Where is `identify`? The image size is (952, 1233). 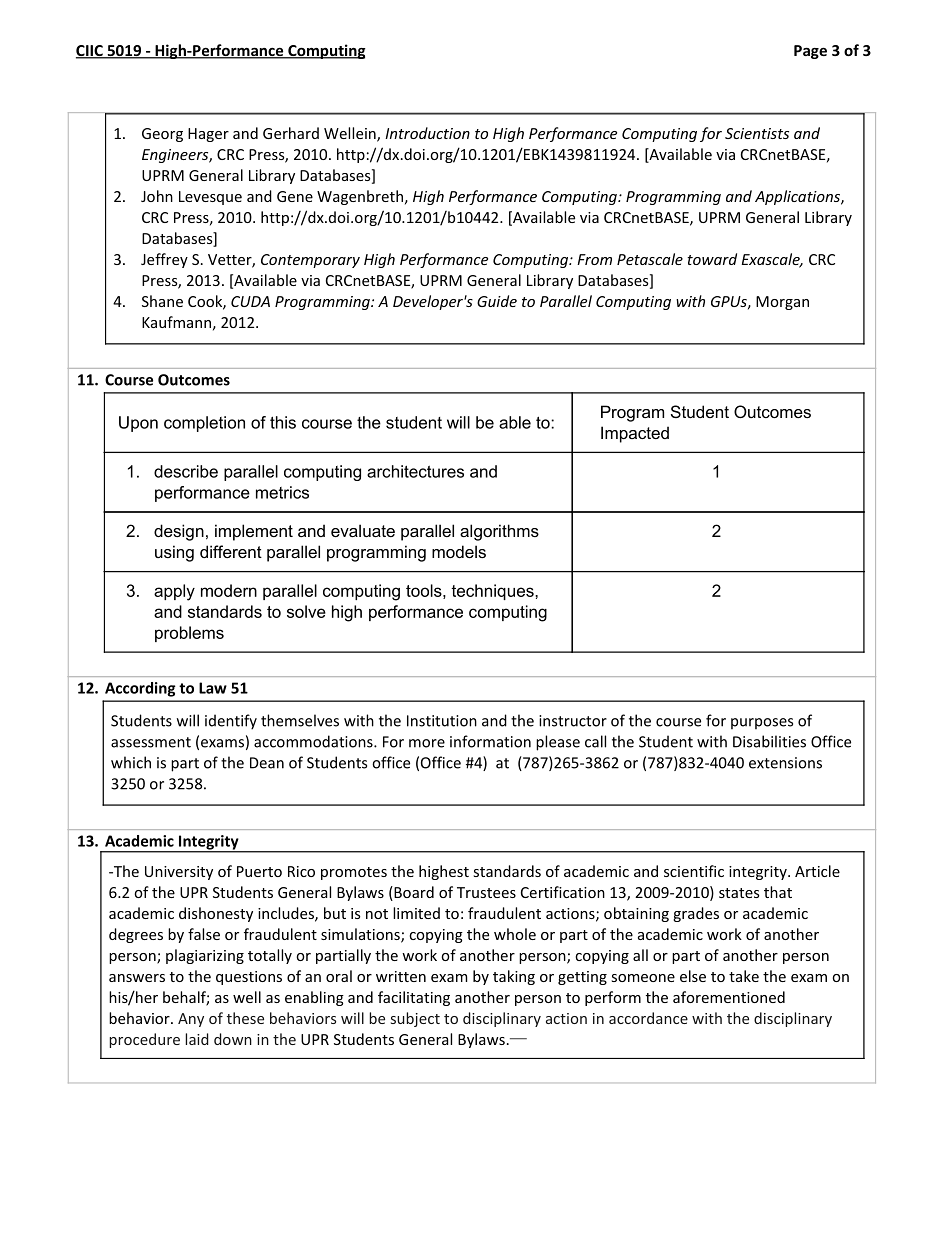
identify is located at coordinates (231, 722).
